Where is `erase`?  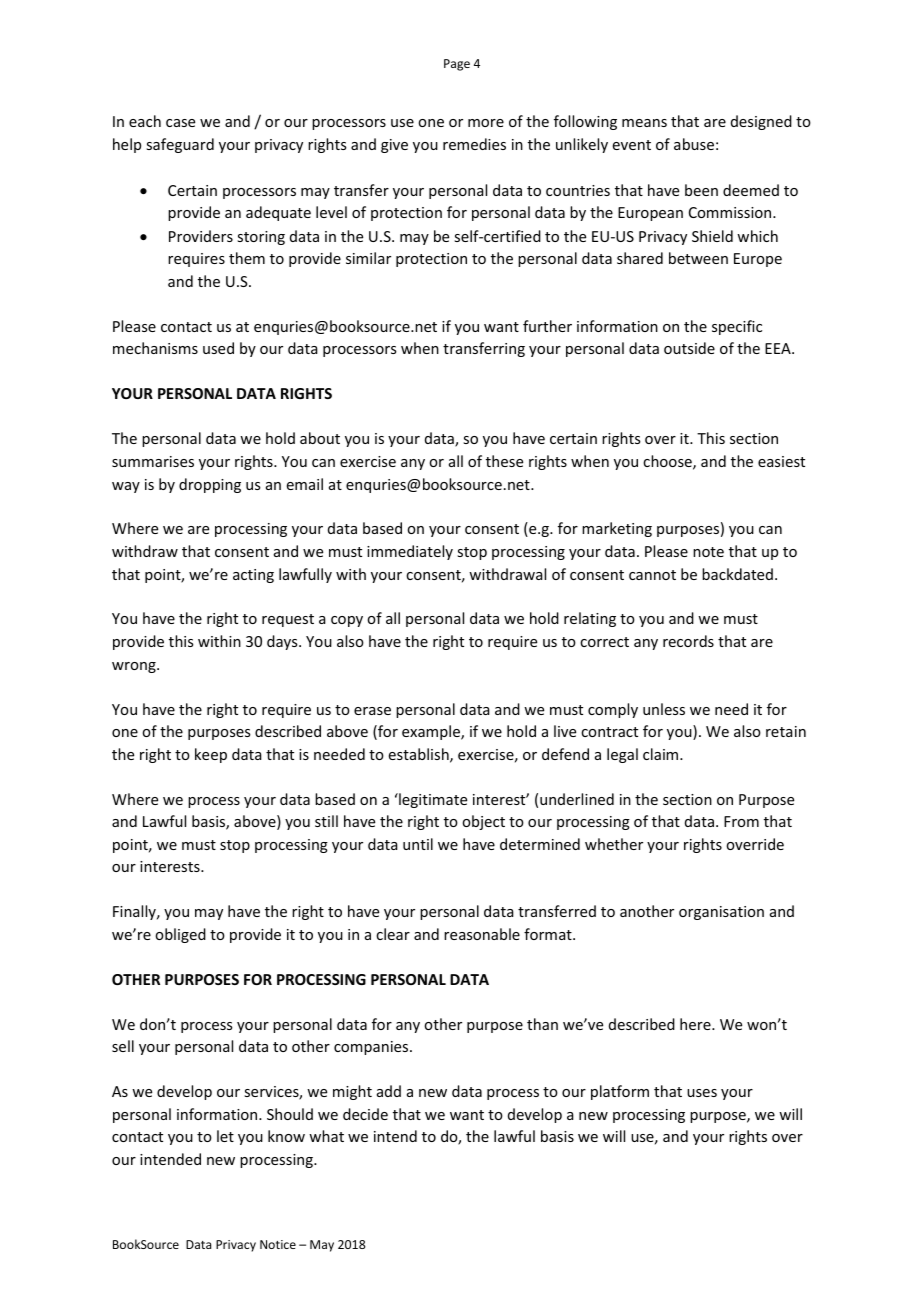
erase is located at coordinates (372, 711).
